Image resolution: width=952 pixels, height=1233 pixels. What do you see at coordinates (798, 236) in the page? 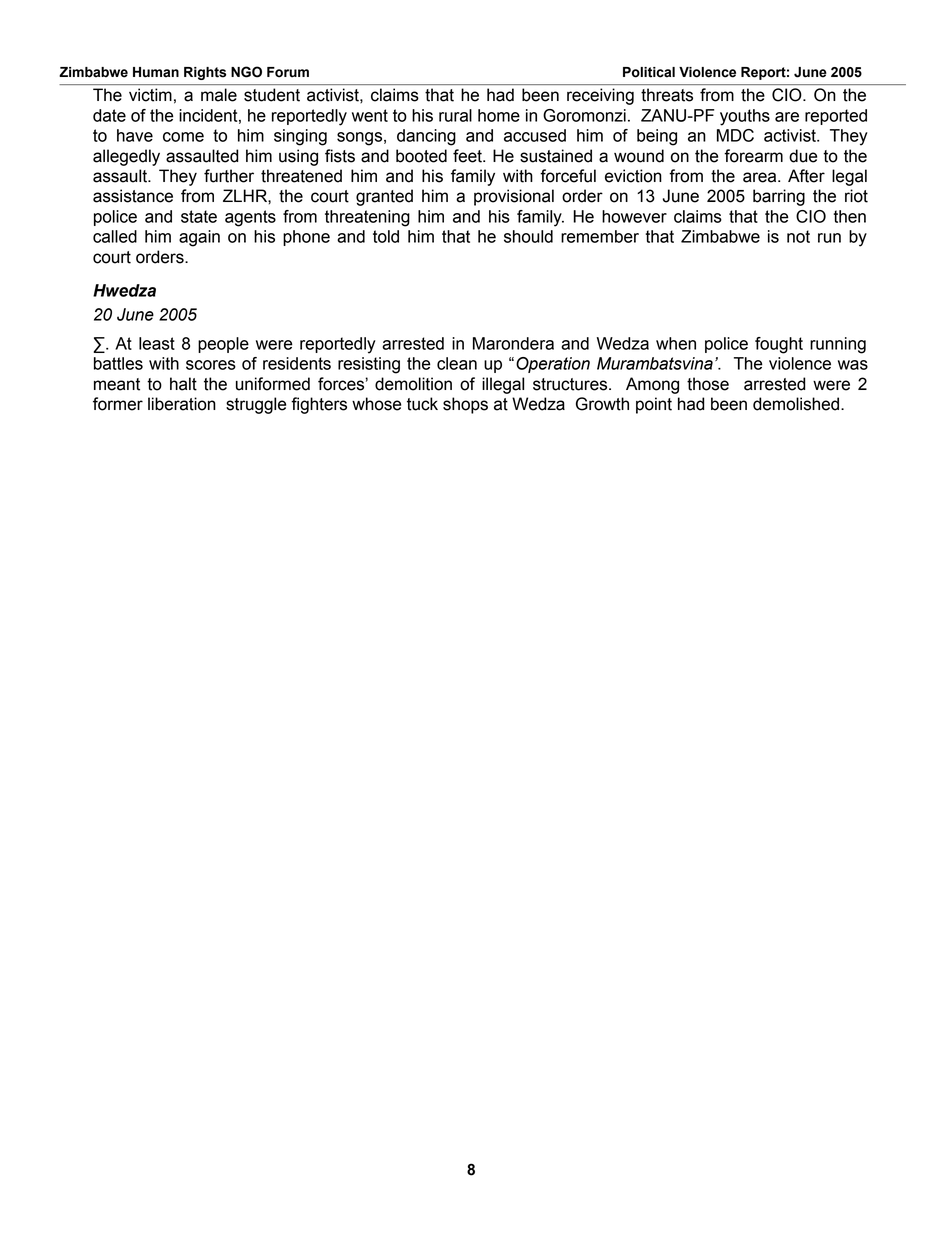
I see `not` at bounding box center [798, 236].
